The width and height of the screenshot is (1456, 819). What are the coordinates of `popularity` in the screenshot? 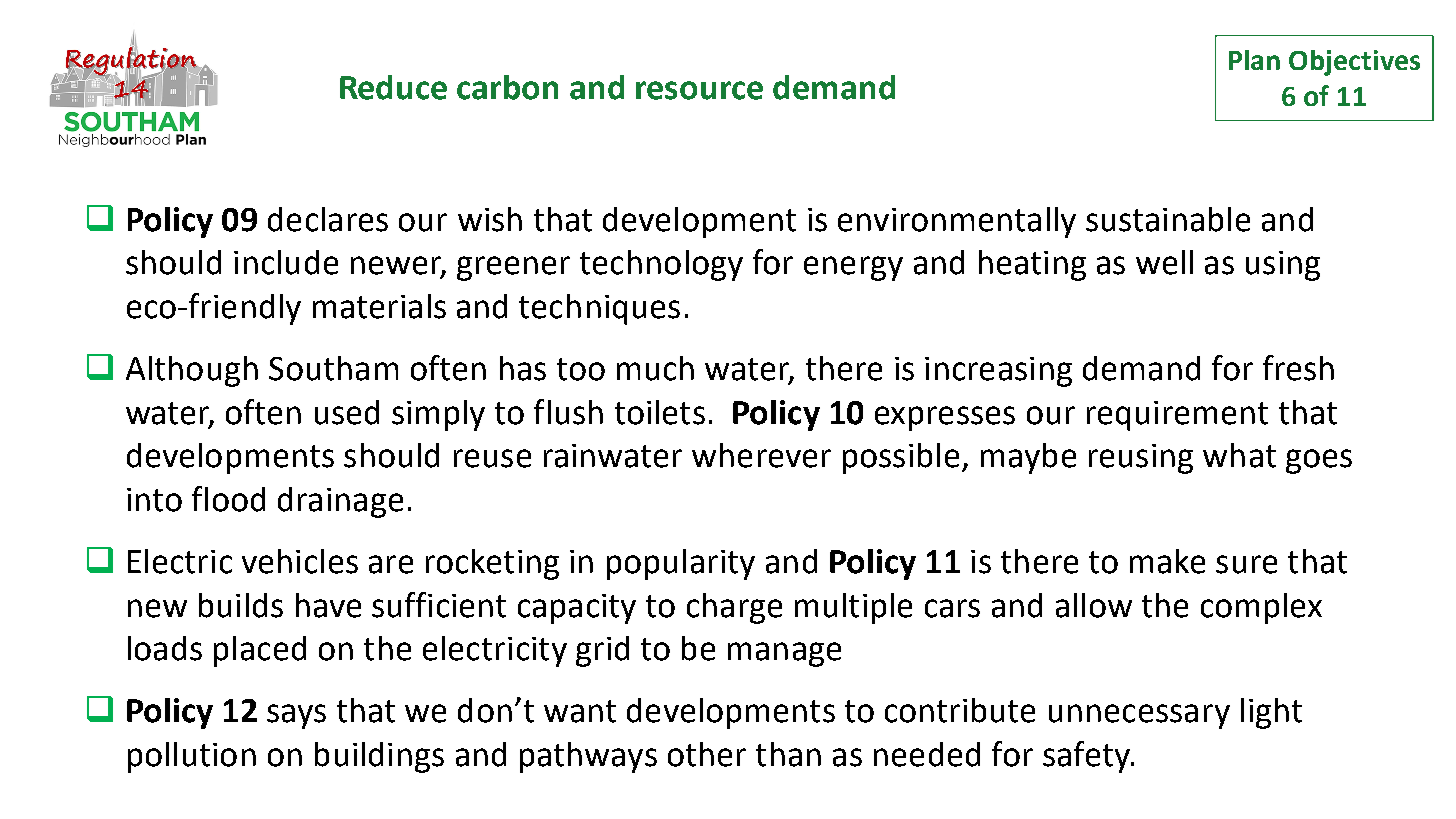 It's located at (681, 564).
